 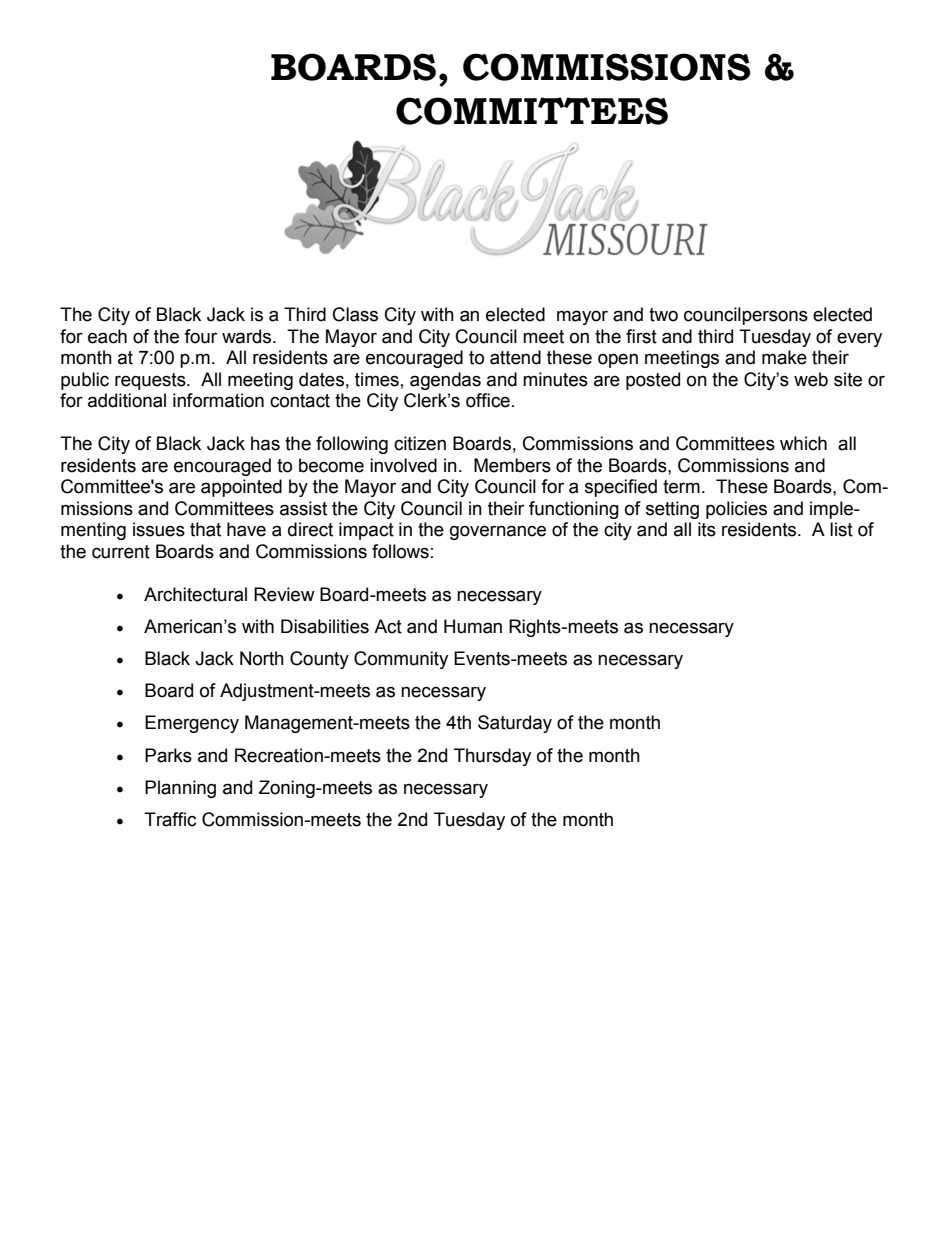 What do you see at coordinates (218, 400) in the screenshot?
I see `information` at bounding box center [218, 400].
